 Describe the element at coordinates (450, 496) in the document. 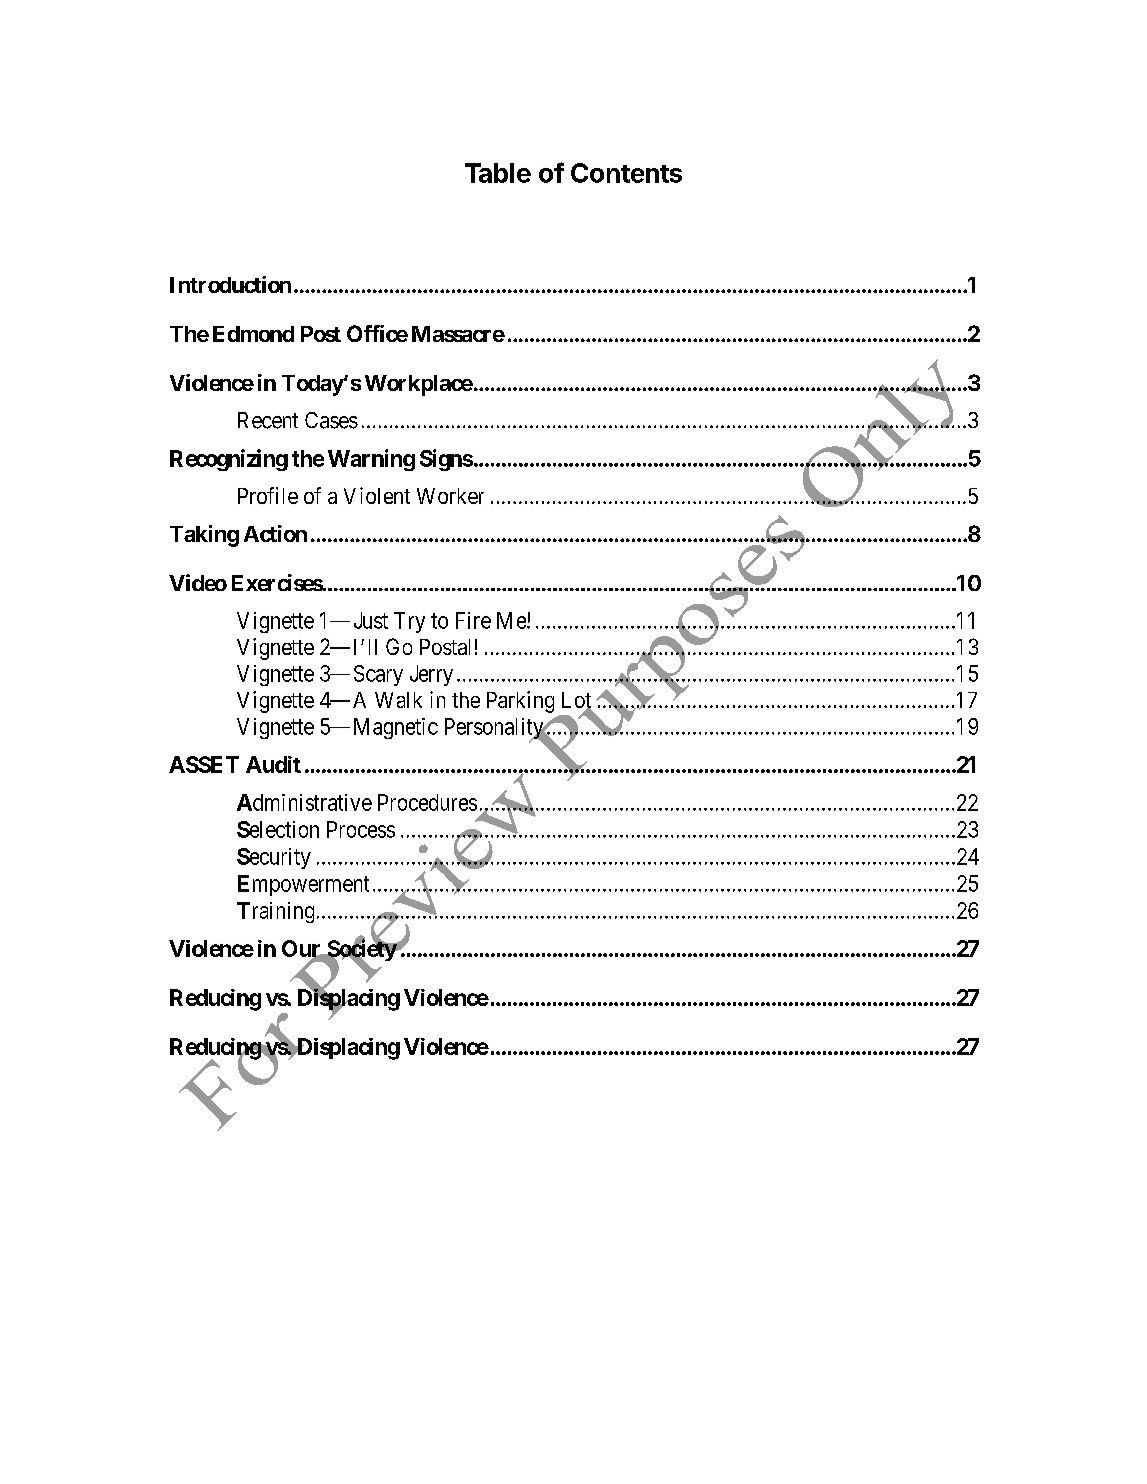

I see `Worker` at that location.
